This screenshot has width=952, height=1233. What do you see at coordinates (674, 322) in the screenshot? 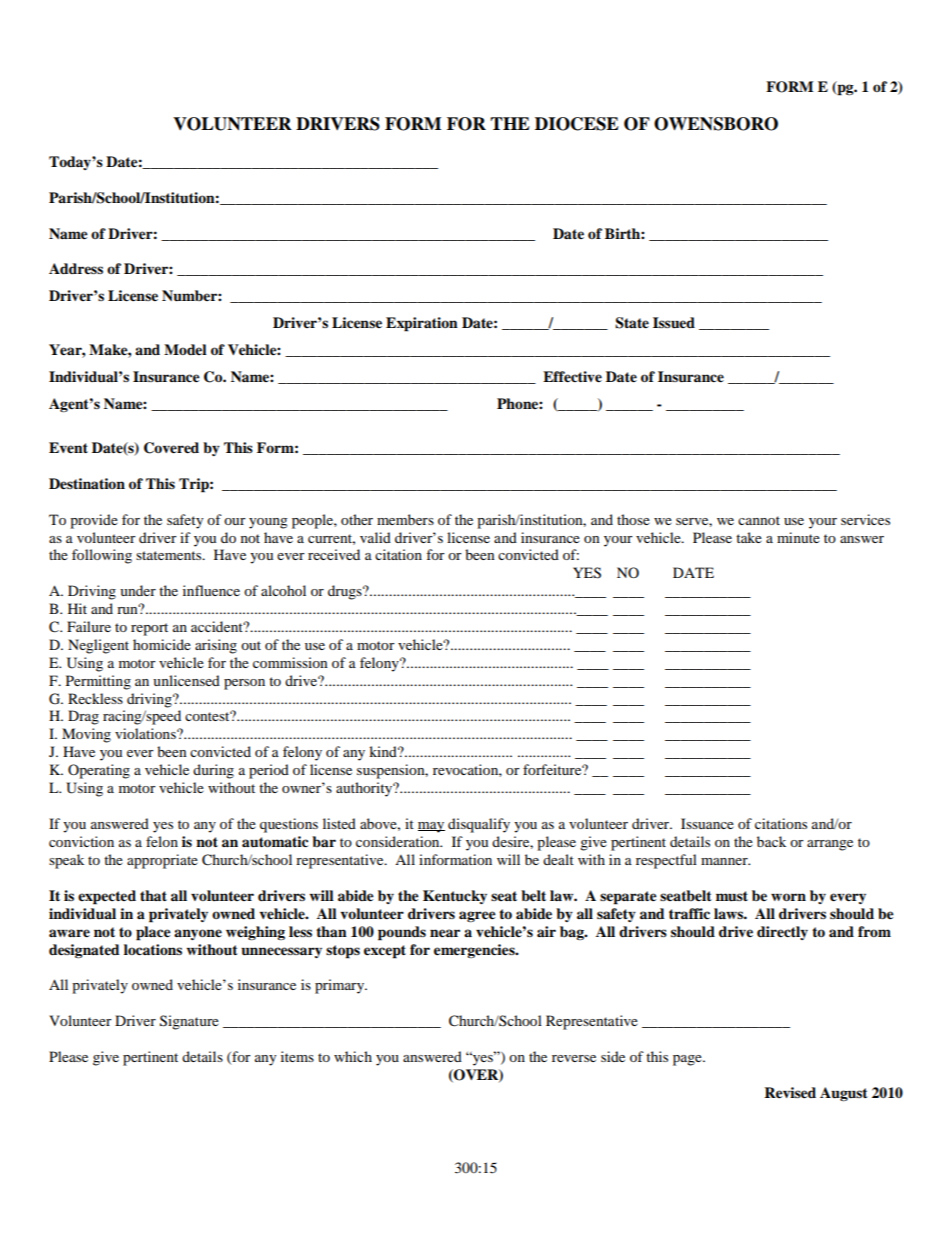
I see `Issued` at bounding box center [674, 322].
